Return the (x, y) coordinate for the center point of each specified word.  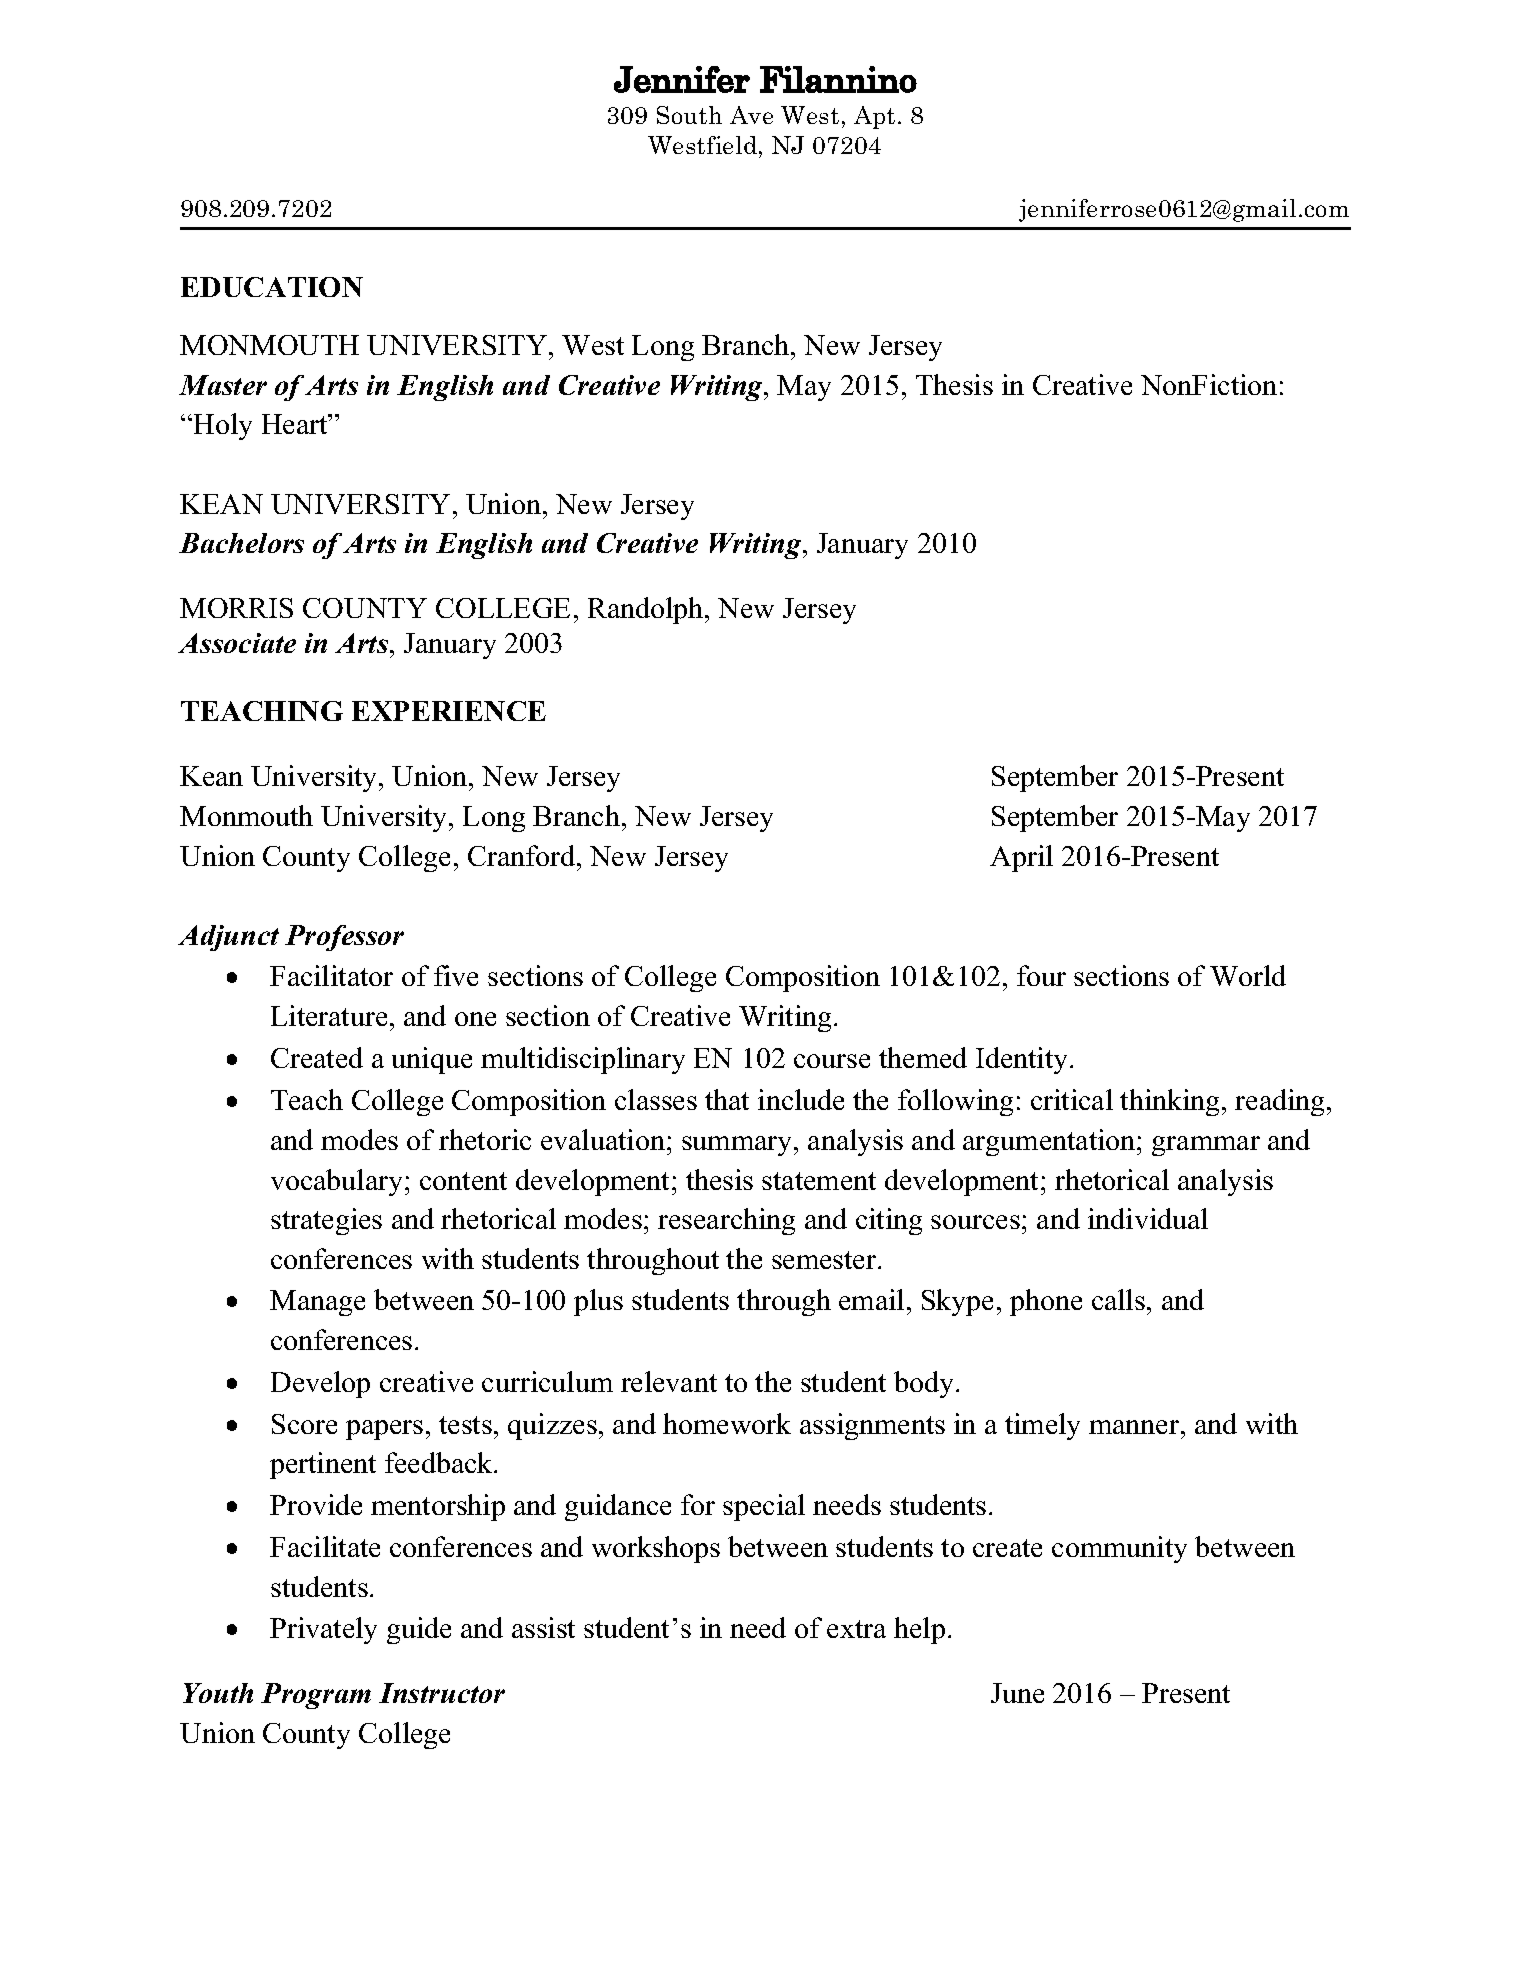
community (1119, 1549)
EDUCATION (272, 287)
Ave (751, 115)
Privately (323, 1630)
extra (856, 1629)
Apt (874, 117)
